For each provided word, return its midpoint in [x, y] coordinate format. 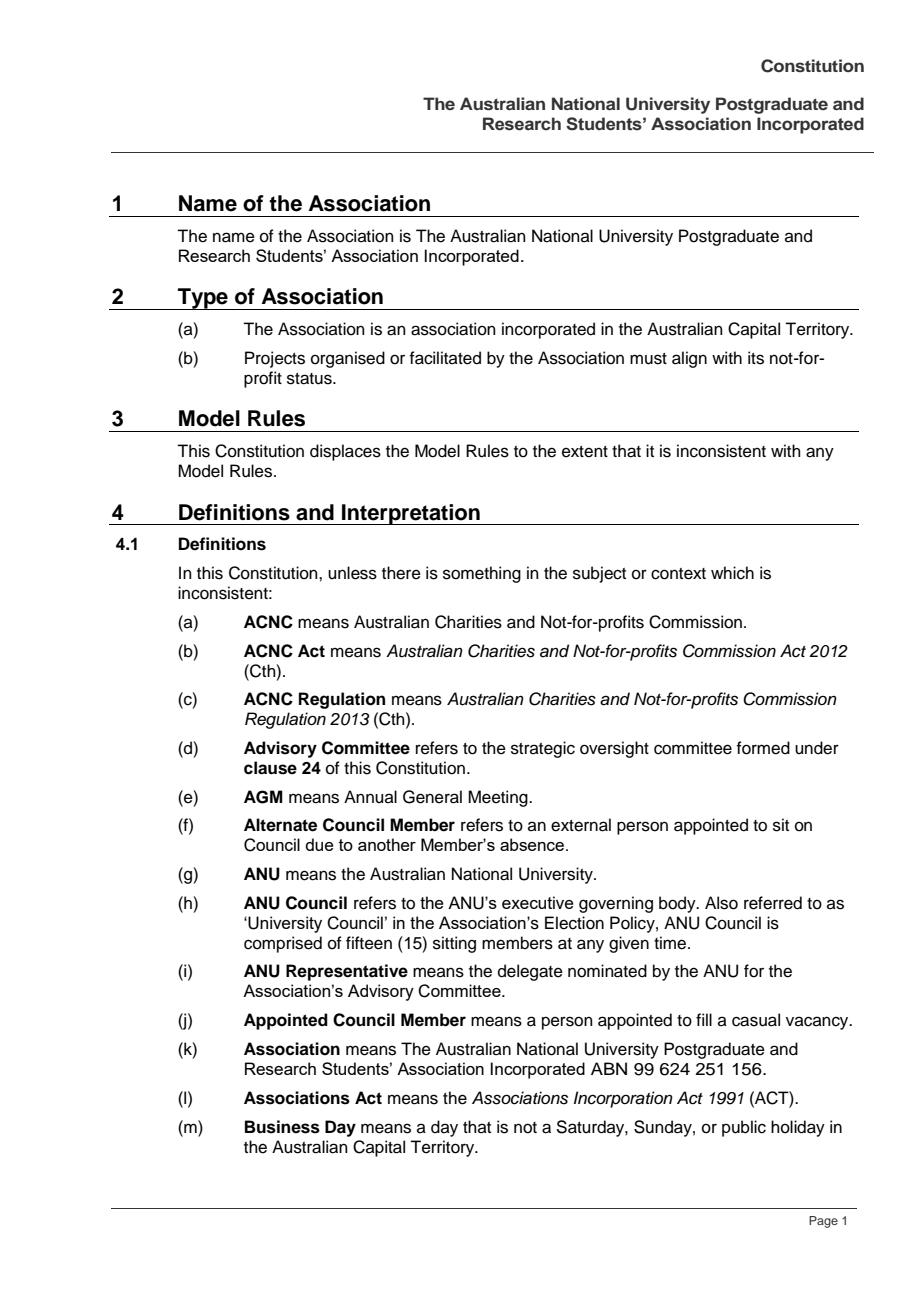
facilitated [445, 358]
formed [763, 748]
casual [756, 1020]
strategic [543, 749]
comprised [283, 944]
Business [282, 1127]
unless [352, 573]
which [732, 573]
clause [270, 768]
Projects [275, 359]
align [689, 359]
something [482, 574]
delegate [530, 972]
